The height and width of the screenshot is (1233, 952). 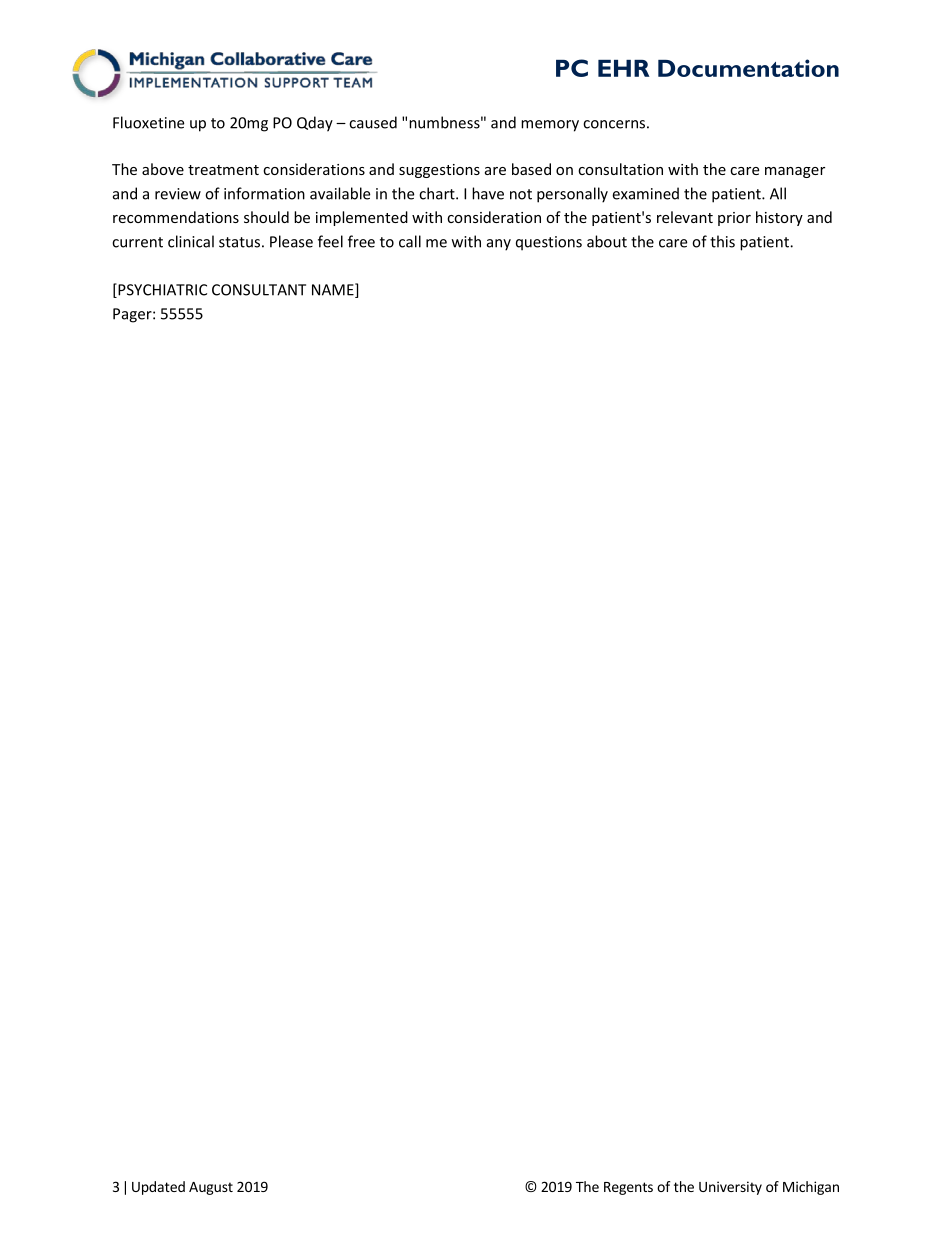 What do you see at coordinates (259, 290) in the screenshot?
I see `CONSULTANT` at bounding box center [259, 290].
